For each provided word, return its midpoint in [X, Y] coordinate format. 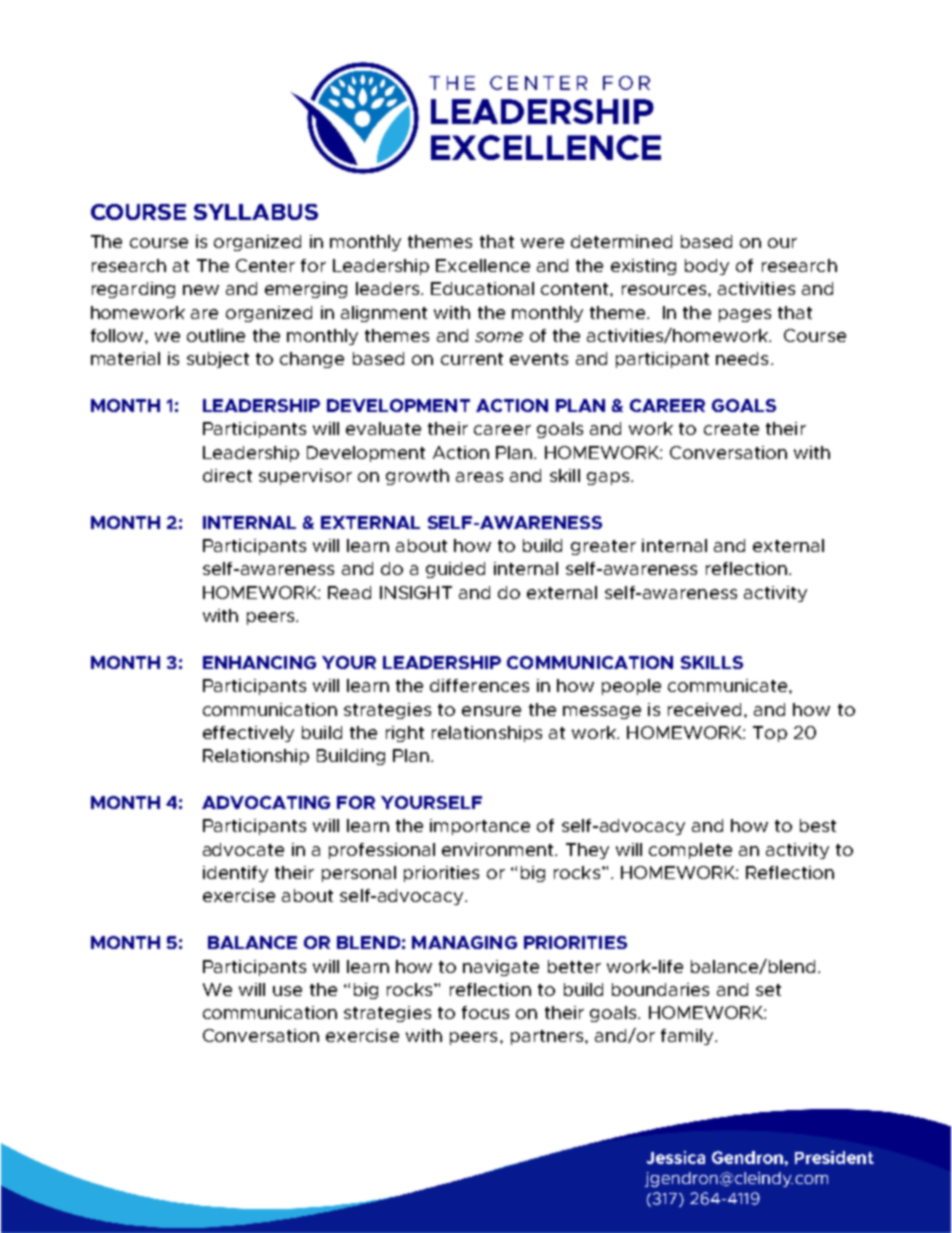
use [287, 991]
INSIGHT [416, 592]
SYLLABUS [256, 212]
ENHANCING [259, 662]
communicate [729, 685]
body [707, 267]
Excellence [483, 265]
